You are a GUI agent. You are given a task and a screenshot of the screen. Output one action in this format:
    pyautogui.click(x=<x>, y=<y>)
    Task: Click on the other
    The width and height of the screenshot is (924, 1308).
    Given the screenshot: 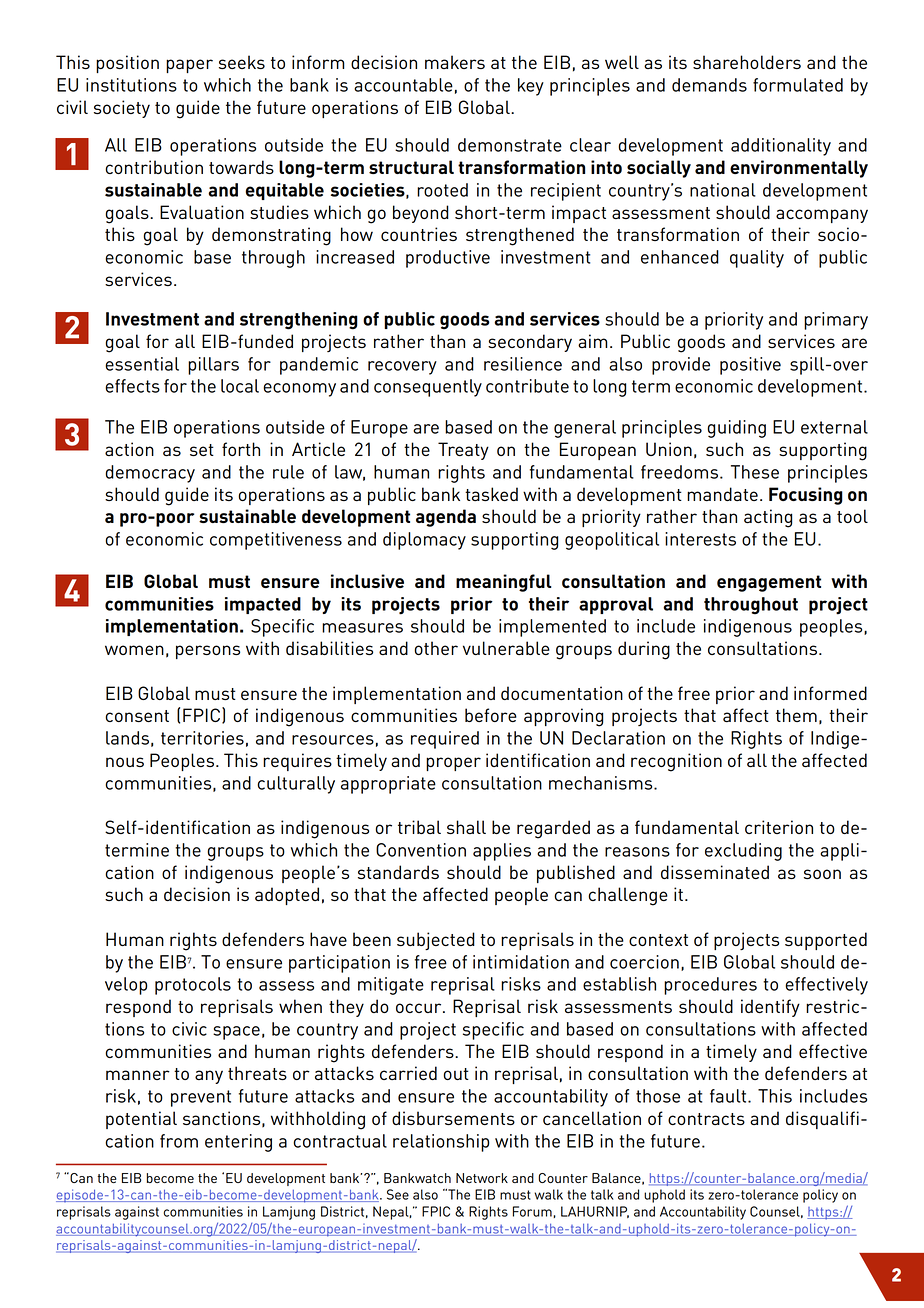 What is the action you would take?
    pyautogui.click(x=436, y=648)
